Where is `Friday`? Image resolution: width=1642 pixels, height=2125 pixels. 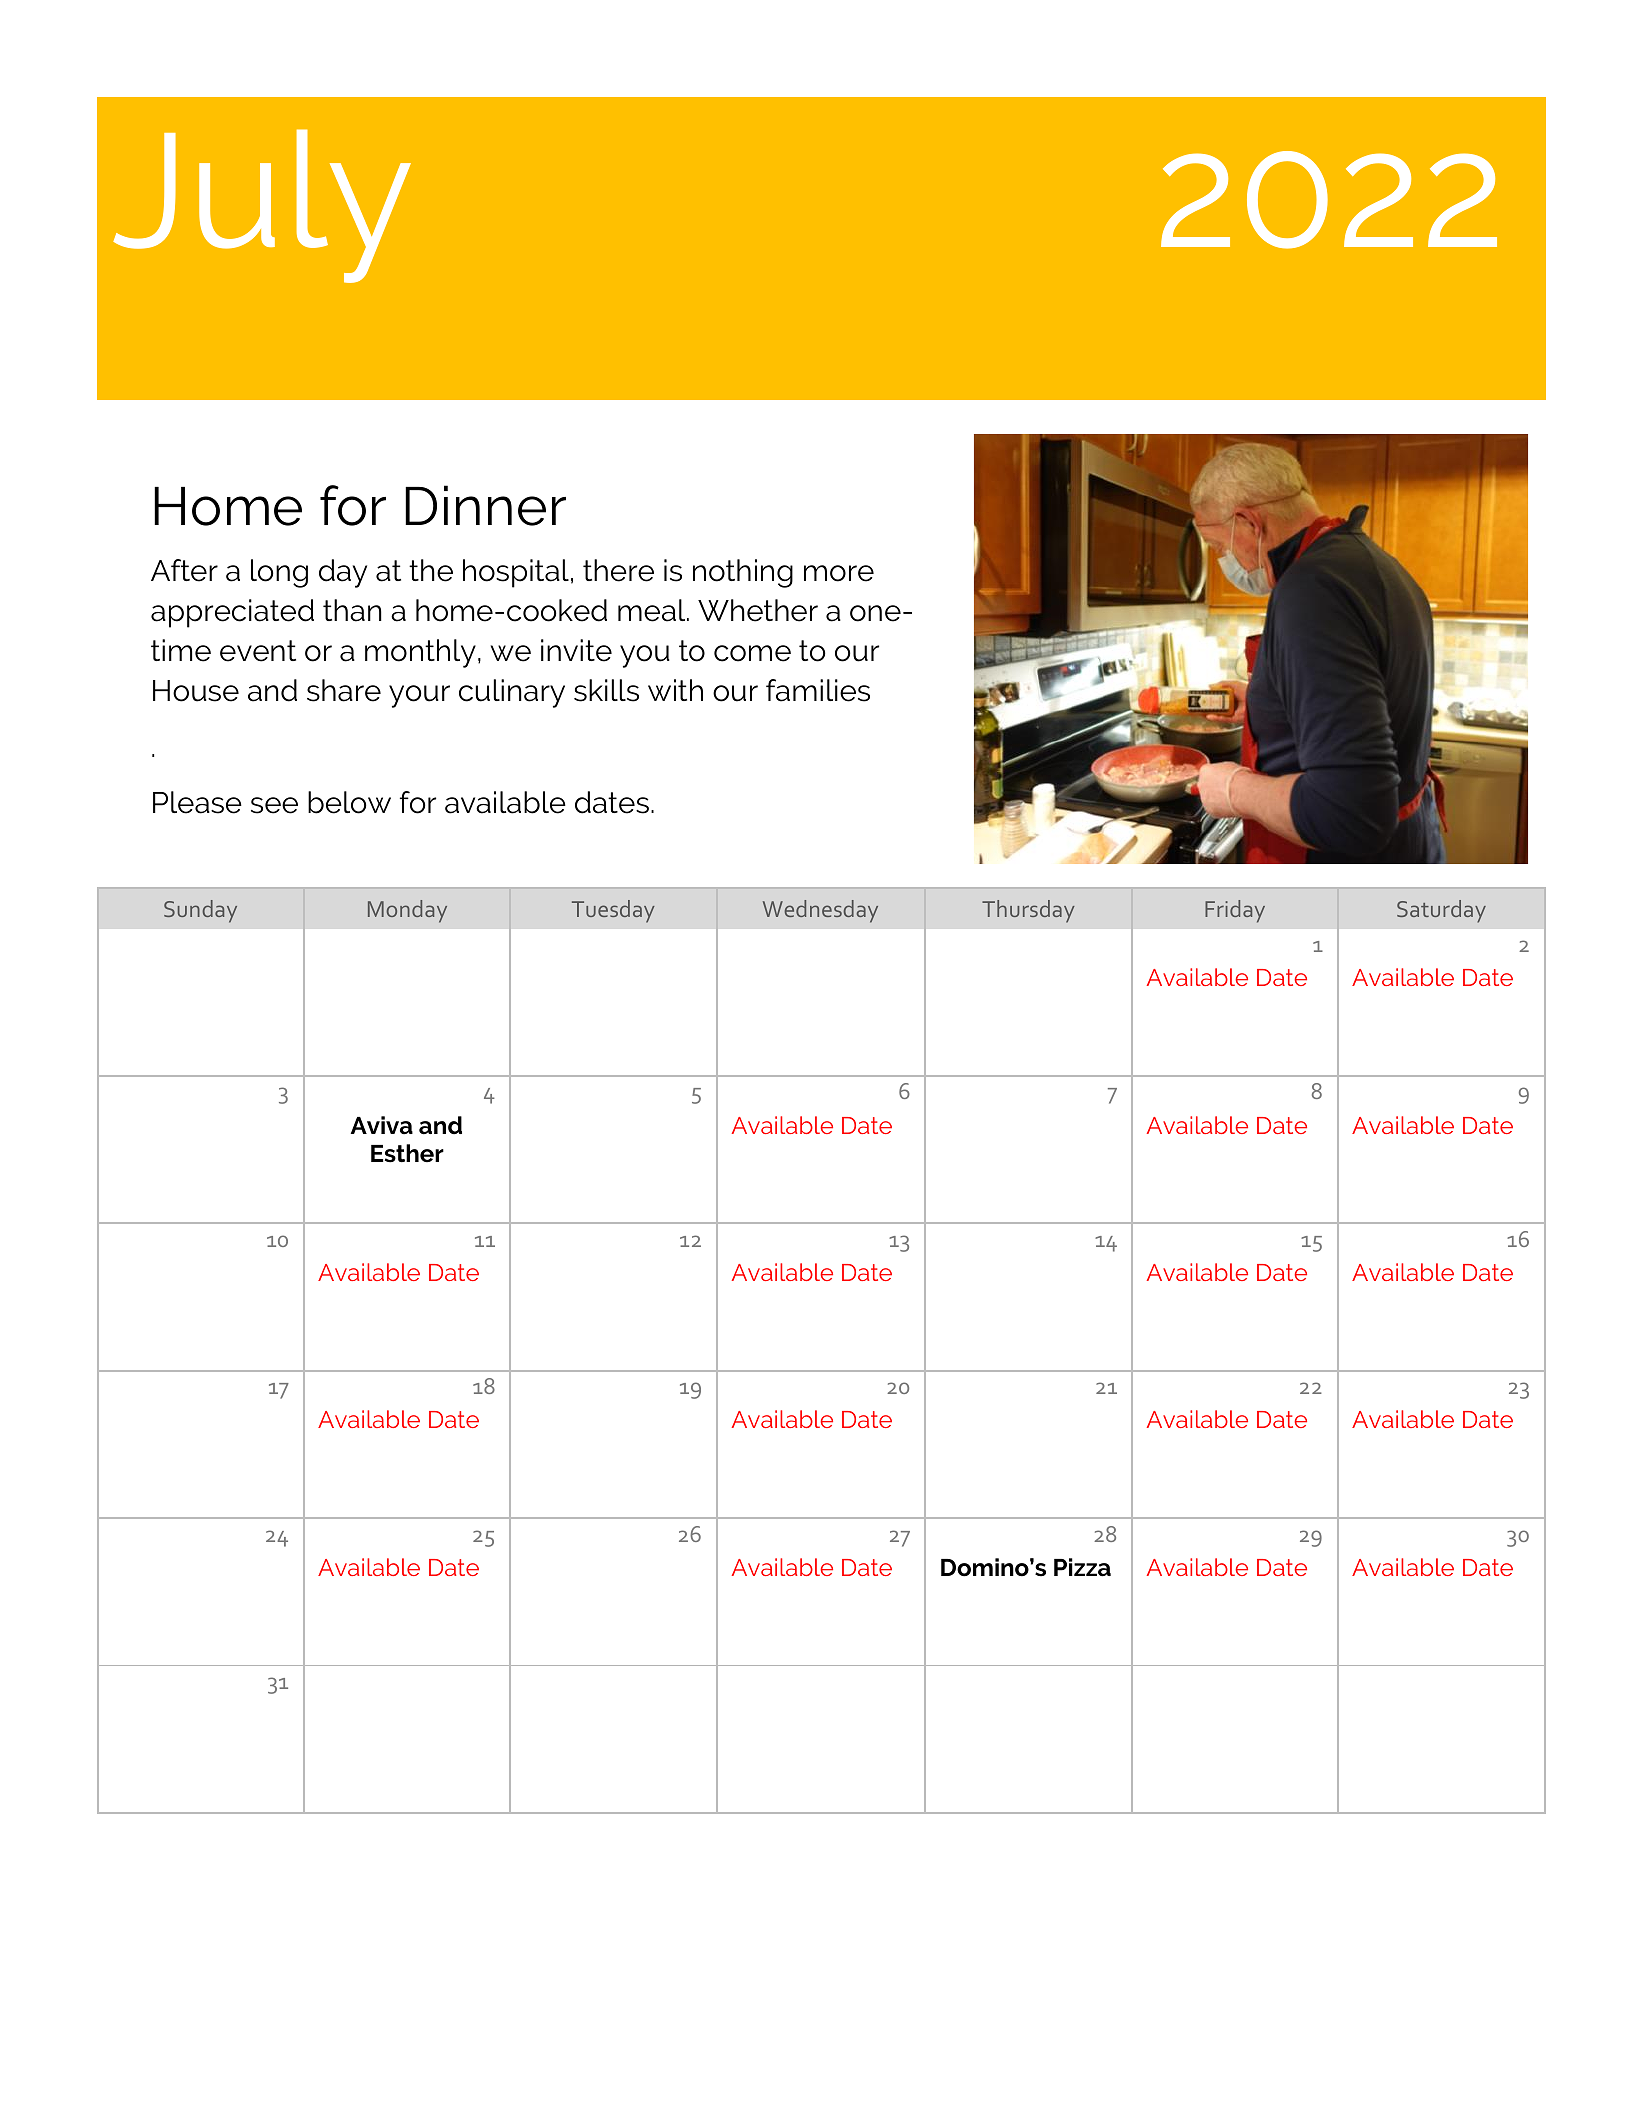 Friday is located at coordinates (1235, 911).
